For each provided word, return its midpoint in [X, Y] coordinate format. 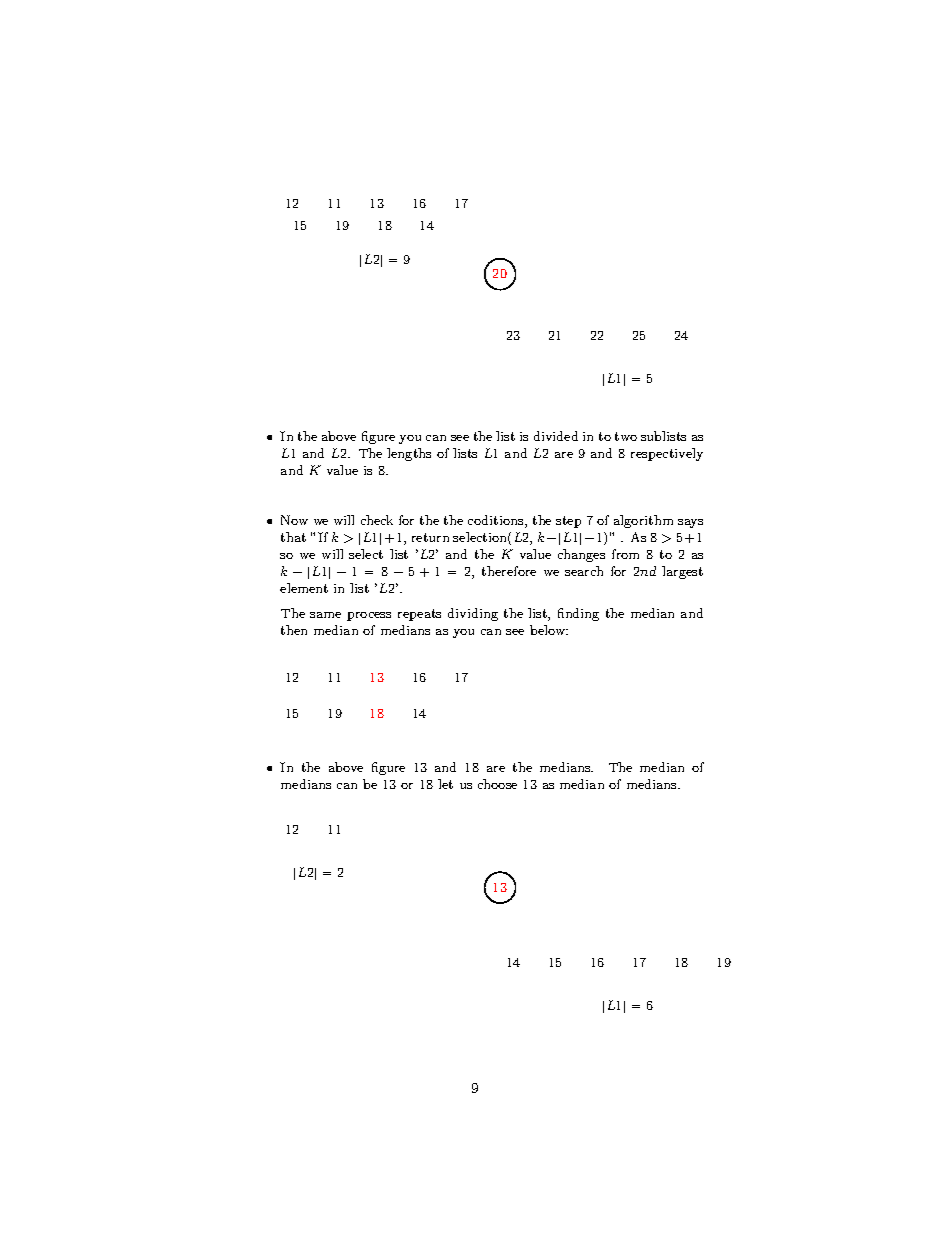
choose [497, 784]
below [549, 630]
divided [556, 436]
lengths [409, 454]
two [626, 436]
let [445, 784]
